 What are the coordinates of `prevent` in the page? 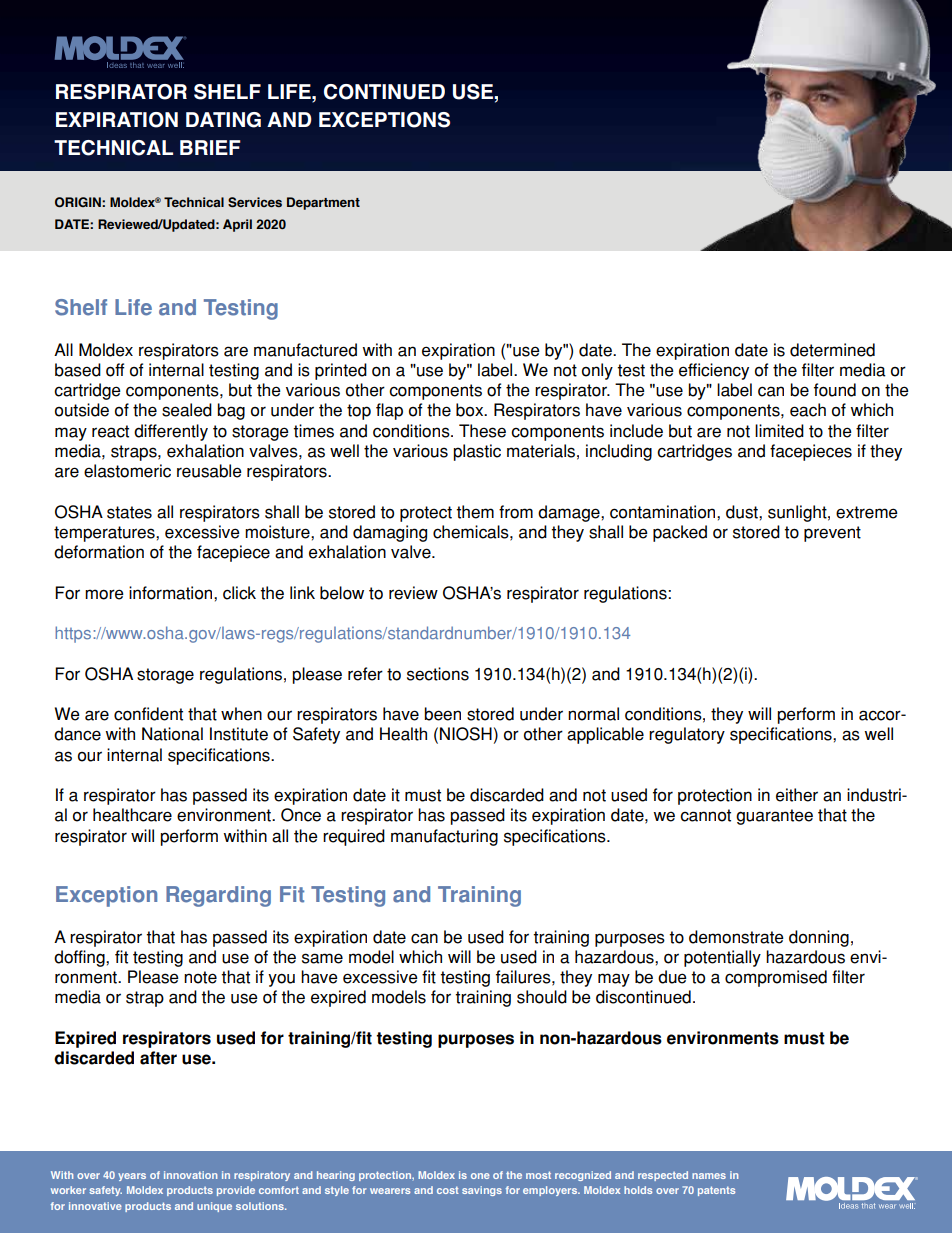 It's located at (832, 534).
